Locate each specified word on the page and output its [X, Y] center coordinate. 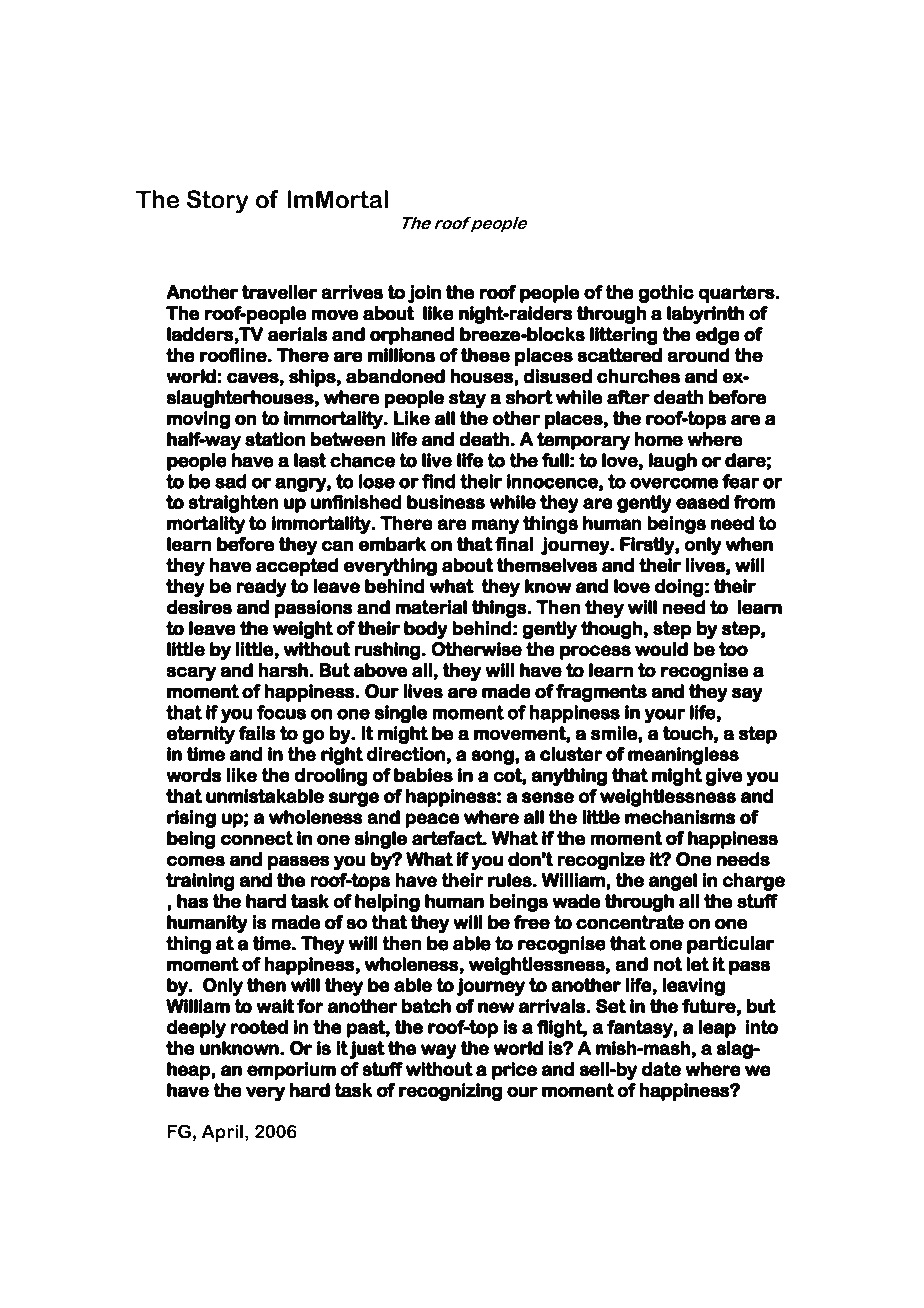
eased [702, 502]
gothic [666, 294]
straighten [233, 504]
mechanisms [680, 817]
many [495, 526]
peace [432, 820]
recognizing [450, 1092]
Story [217, 201]
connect [257, 838]
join [424, 294]
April [222, 1133]
